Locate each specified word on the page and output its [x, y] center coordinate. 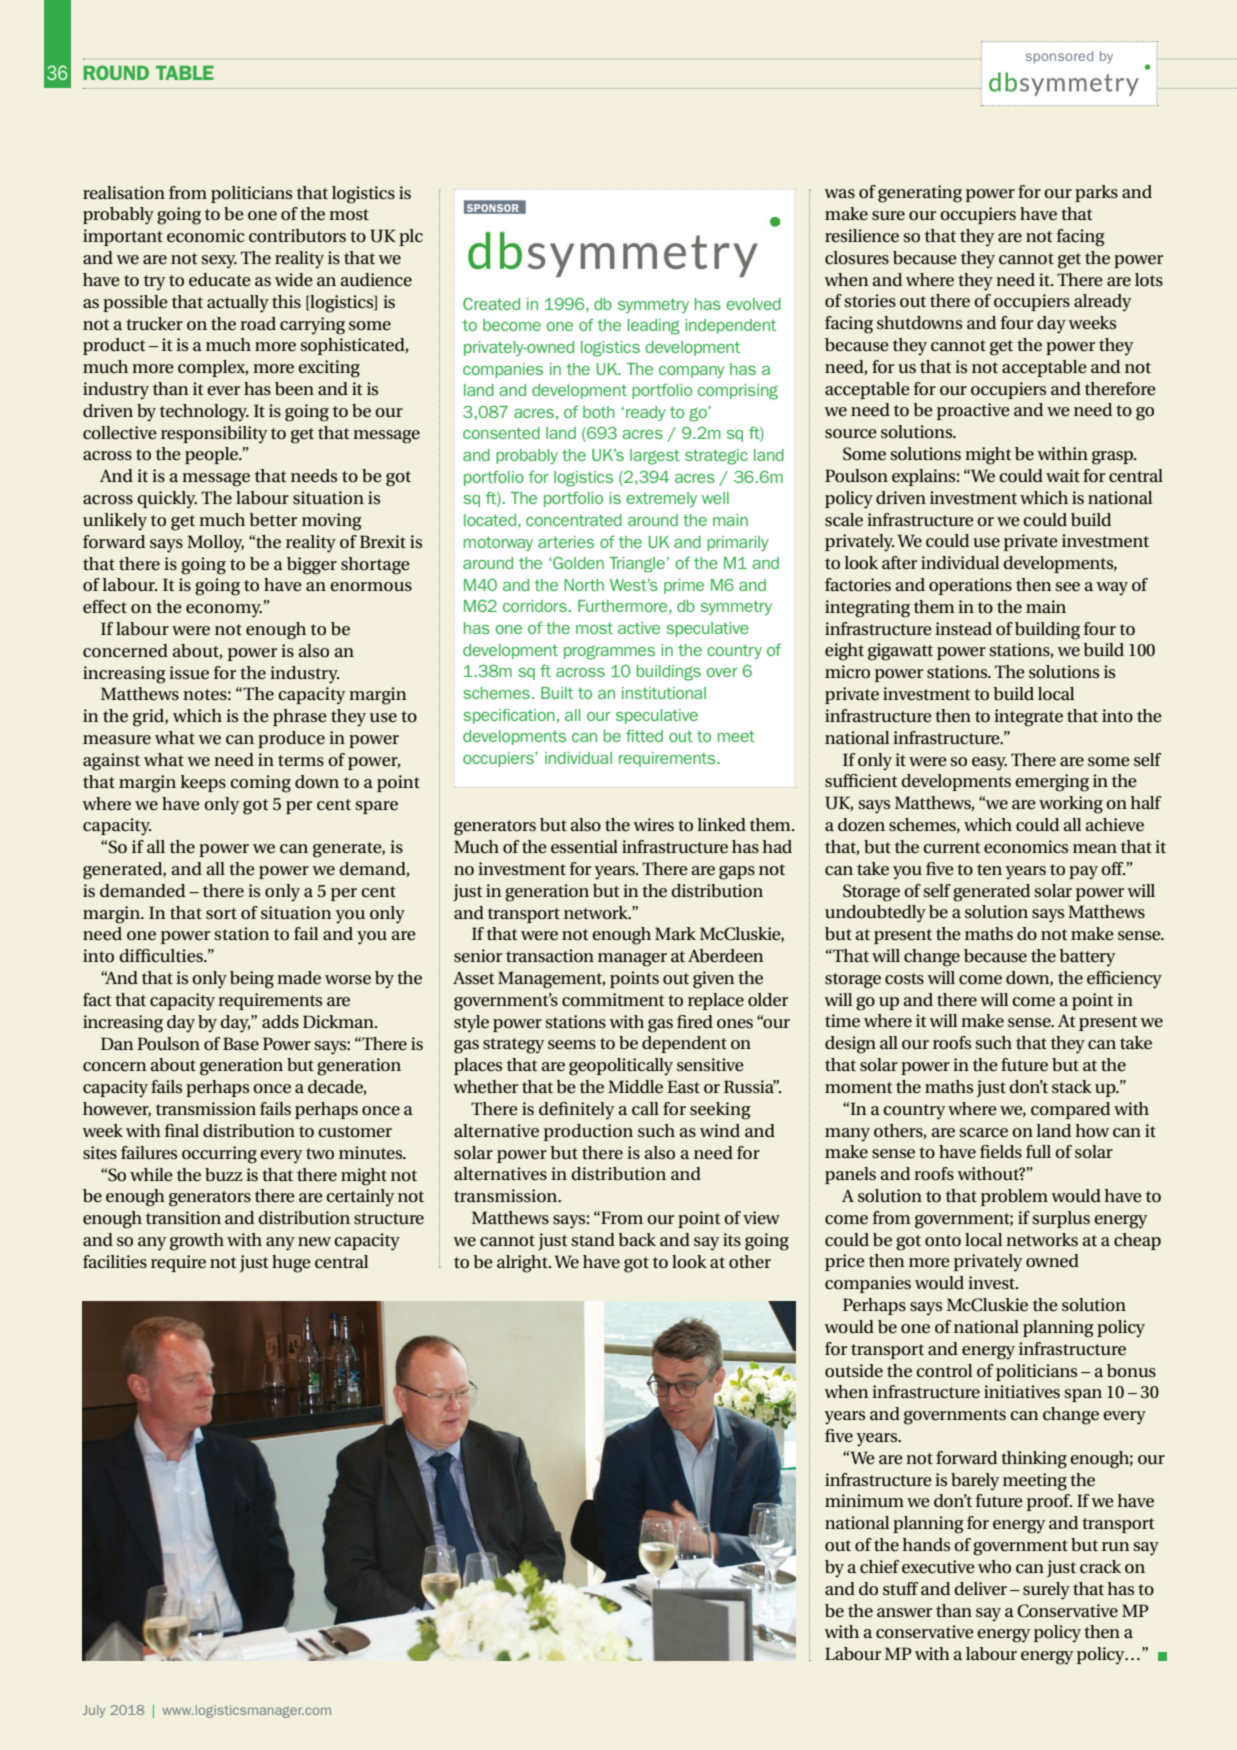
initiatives [1022, 1392]
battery [1088, 958]
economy [224, 611]
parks [1096, 193]
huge [291, 1264]
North [584, 585]
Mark [675, 933]
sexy [219, 262]
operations [970, 586]
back [637, 1240]
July [93, 1711]
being [252, 980]
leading [653, 327]
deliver [980, 1589]
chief [879, 1567]
